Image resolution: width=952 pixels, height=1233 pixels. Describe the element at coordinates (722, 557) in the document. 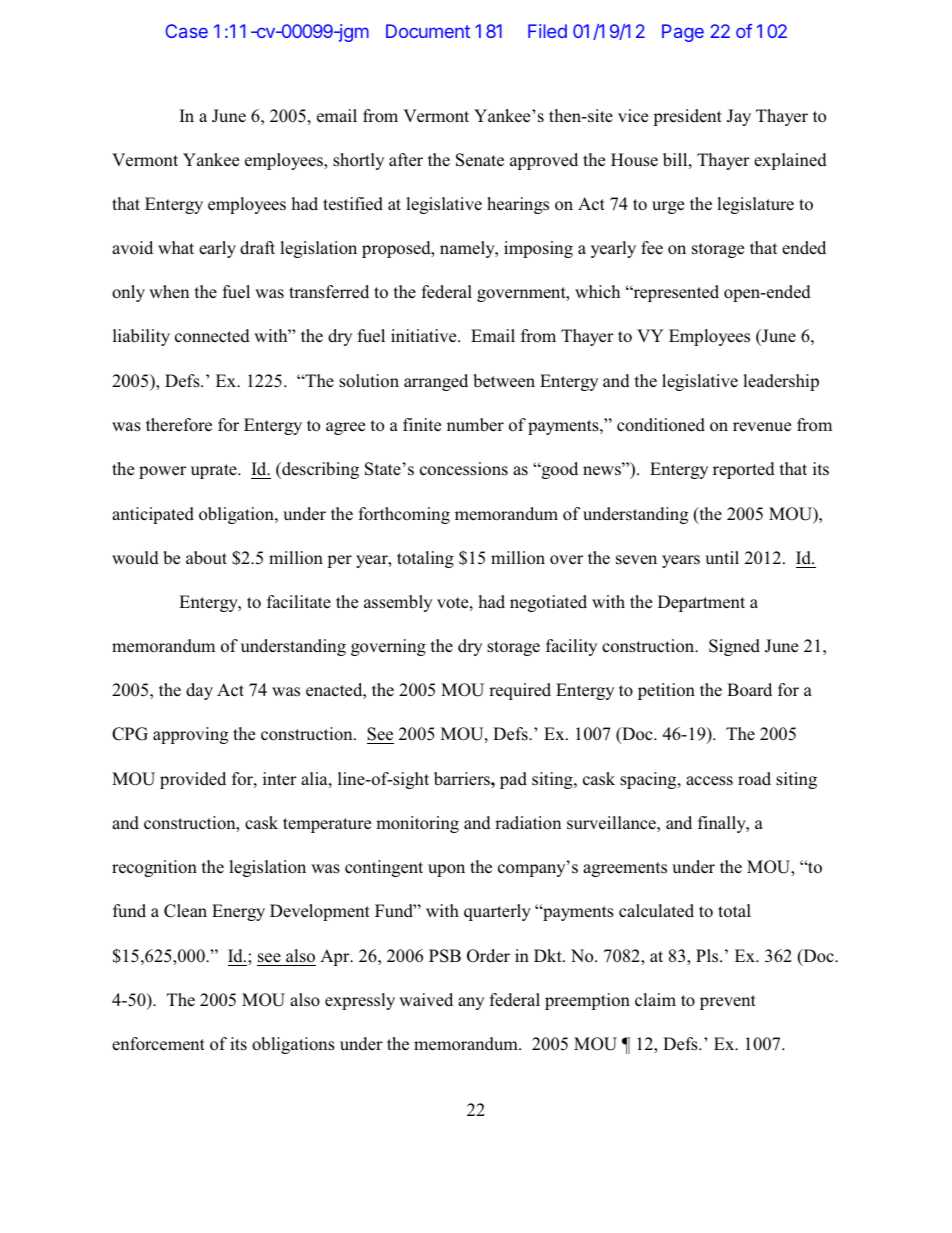

I see `until` at that location.
